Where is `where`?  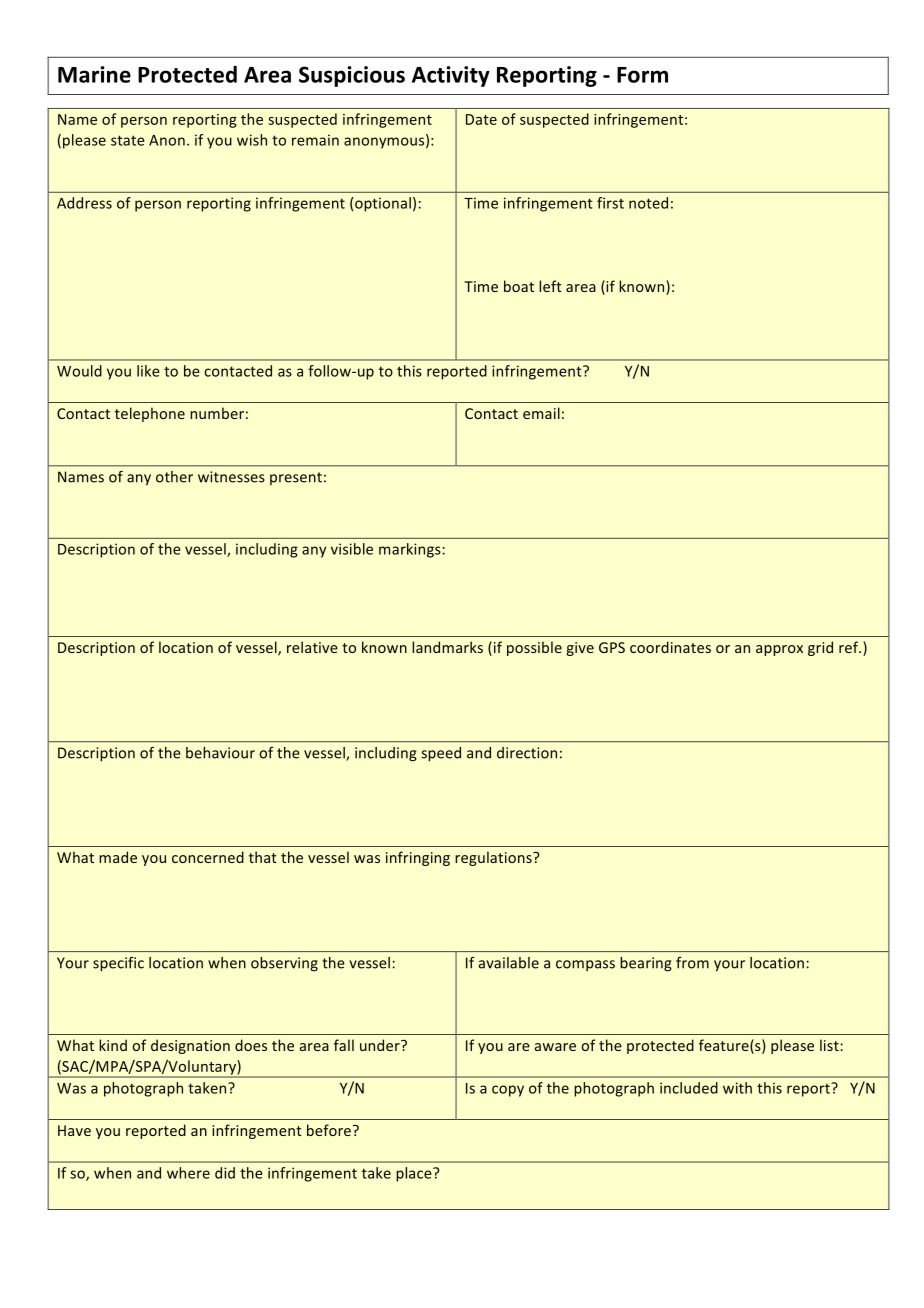
where is located at coordinates (188, 1173).
